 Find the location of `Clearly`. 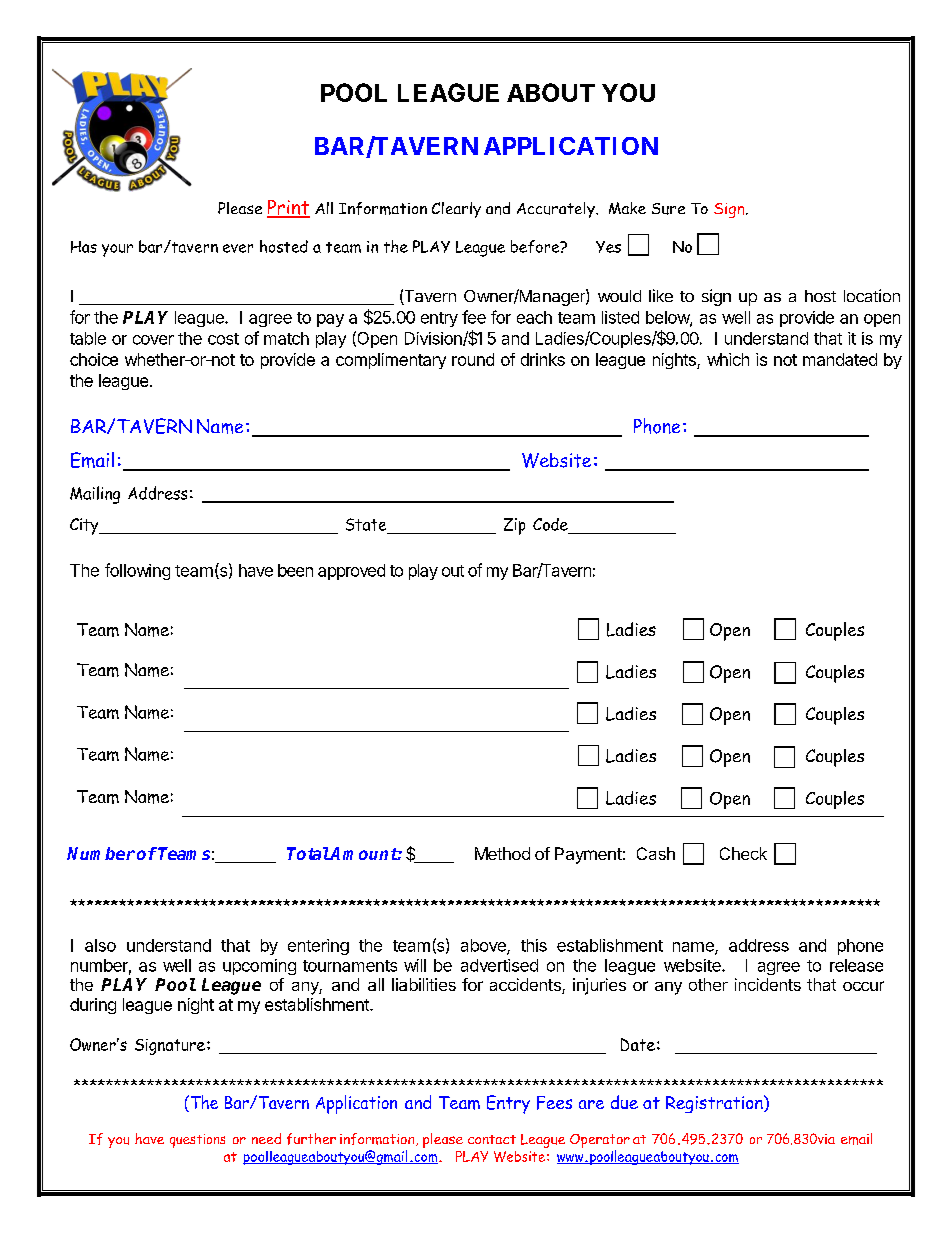

Clearly is located at coordinates (456, 210).
